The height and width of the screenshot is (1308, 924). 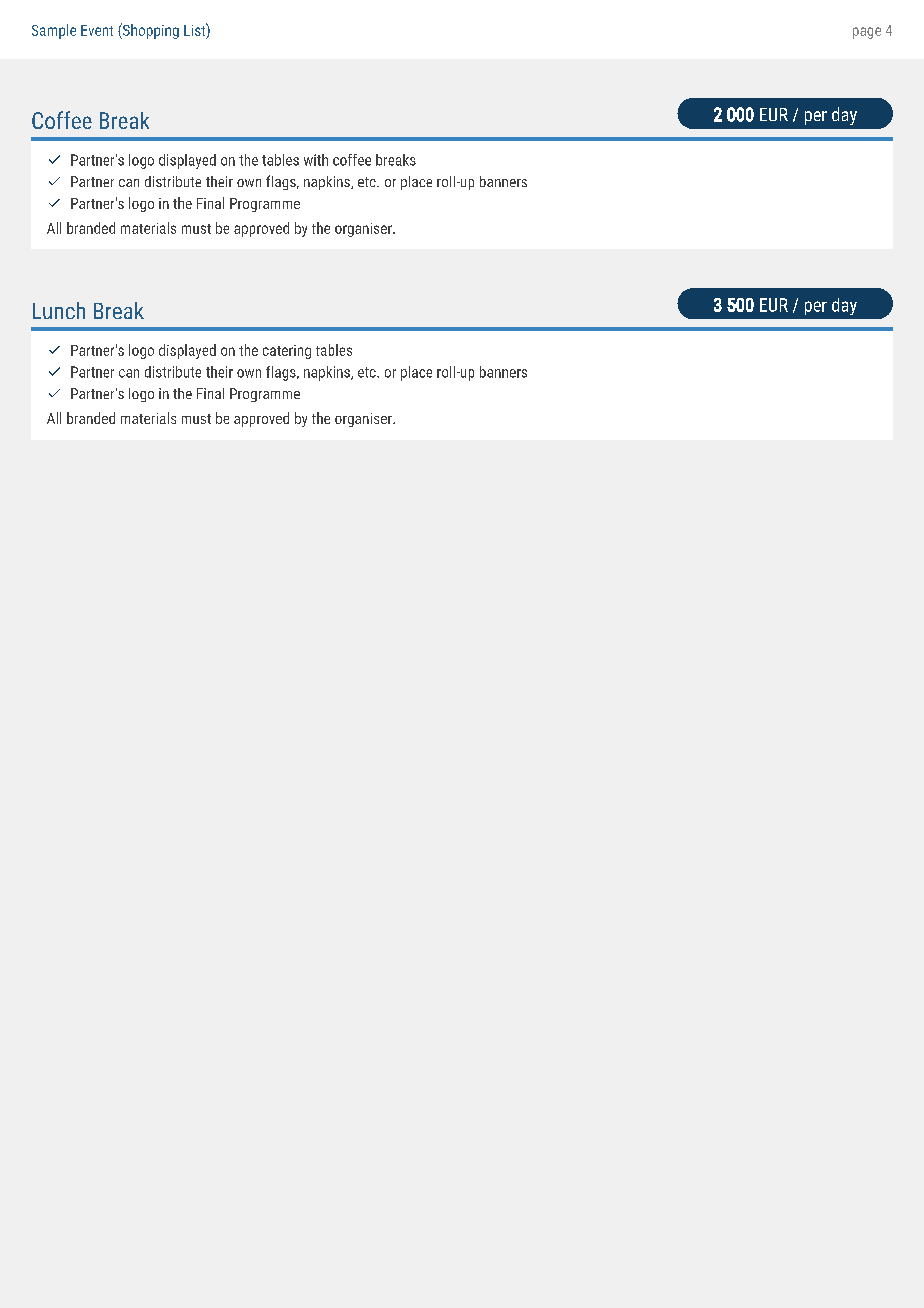 What do you see at coordinates (867, 33) in the screenshot?
I see `page` at bounding box center [867, 33].
